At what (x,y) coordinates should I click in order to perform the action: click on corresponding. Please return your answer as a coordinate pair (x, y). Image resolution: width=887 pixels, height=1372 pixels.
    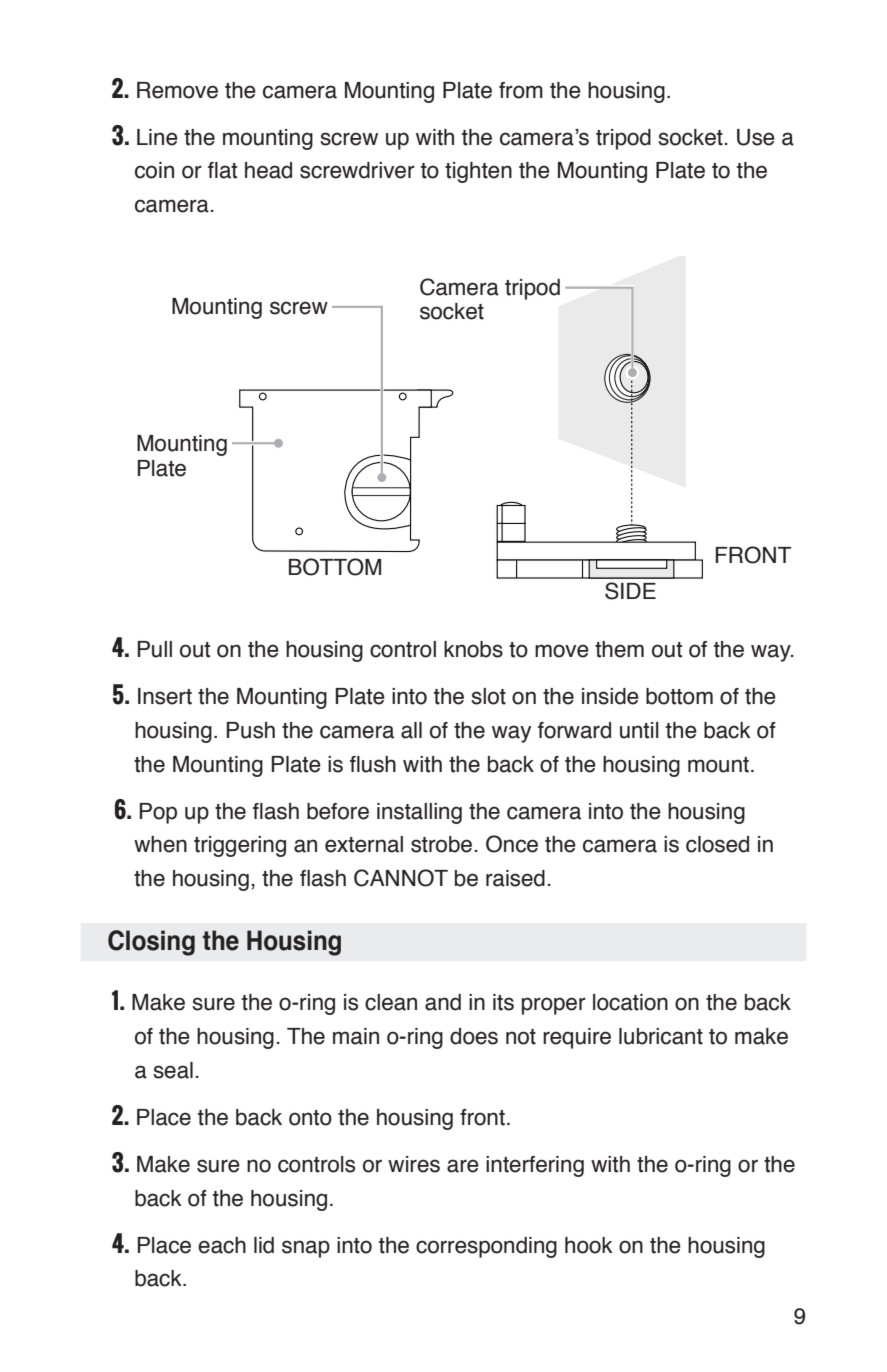
    Looking at the image, I should click on (486, 1247).
